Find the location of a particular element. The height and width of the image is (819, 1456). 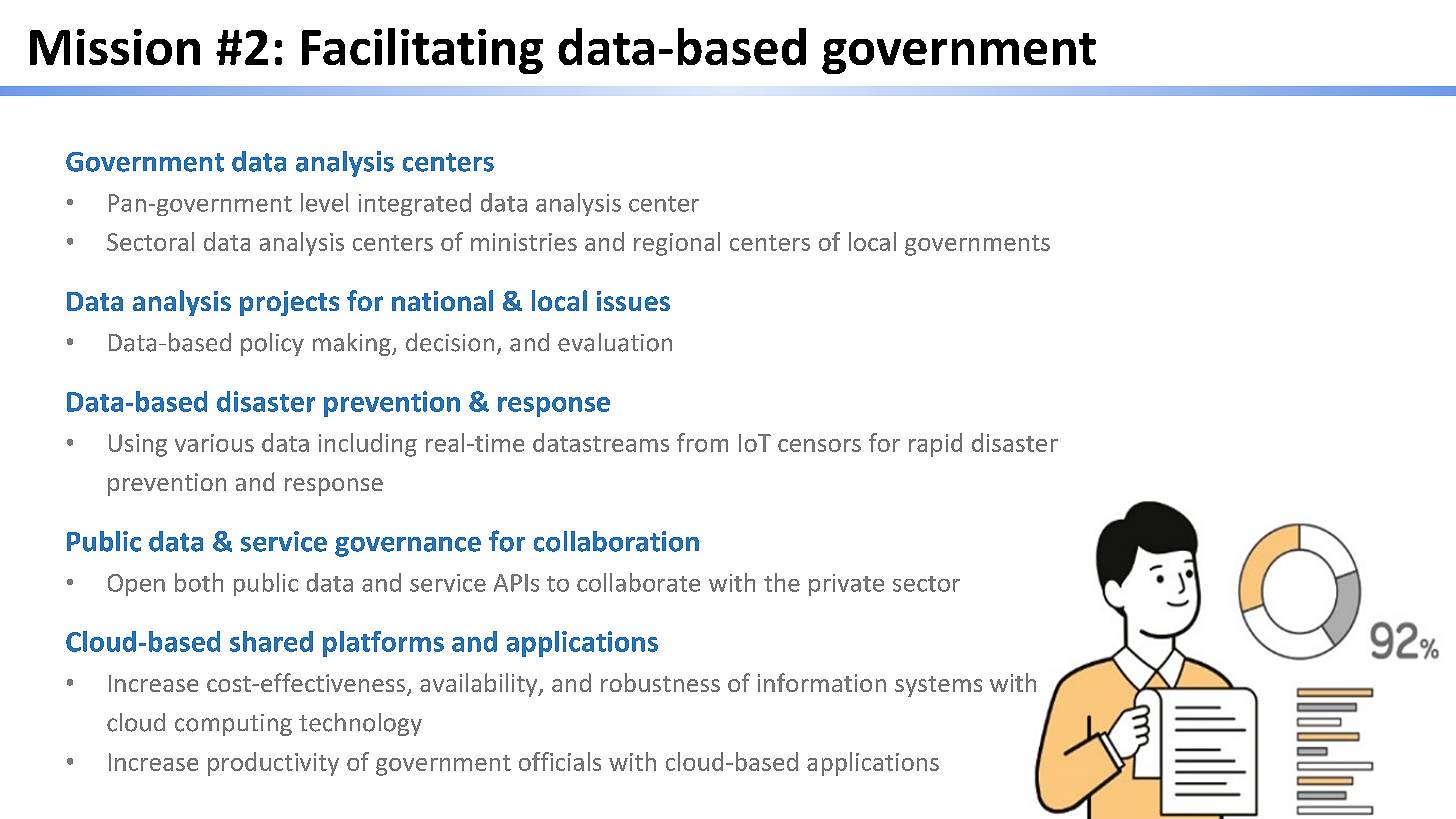

ministries is located at coordinates (524, 242).
